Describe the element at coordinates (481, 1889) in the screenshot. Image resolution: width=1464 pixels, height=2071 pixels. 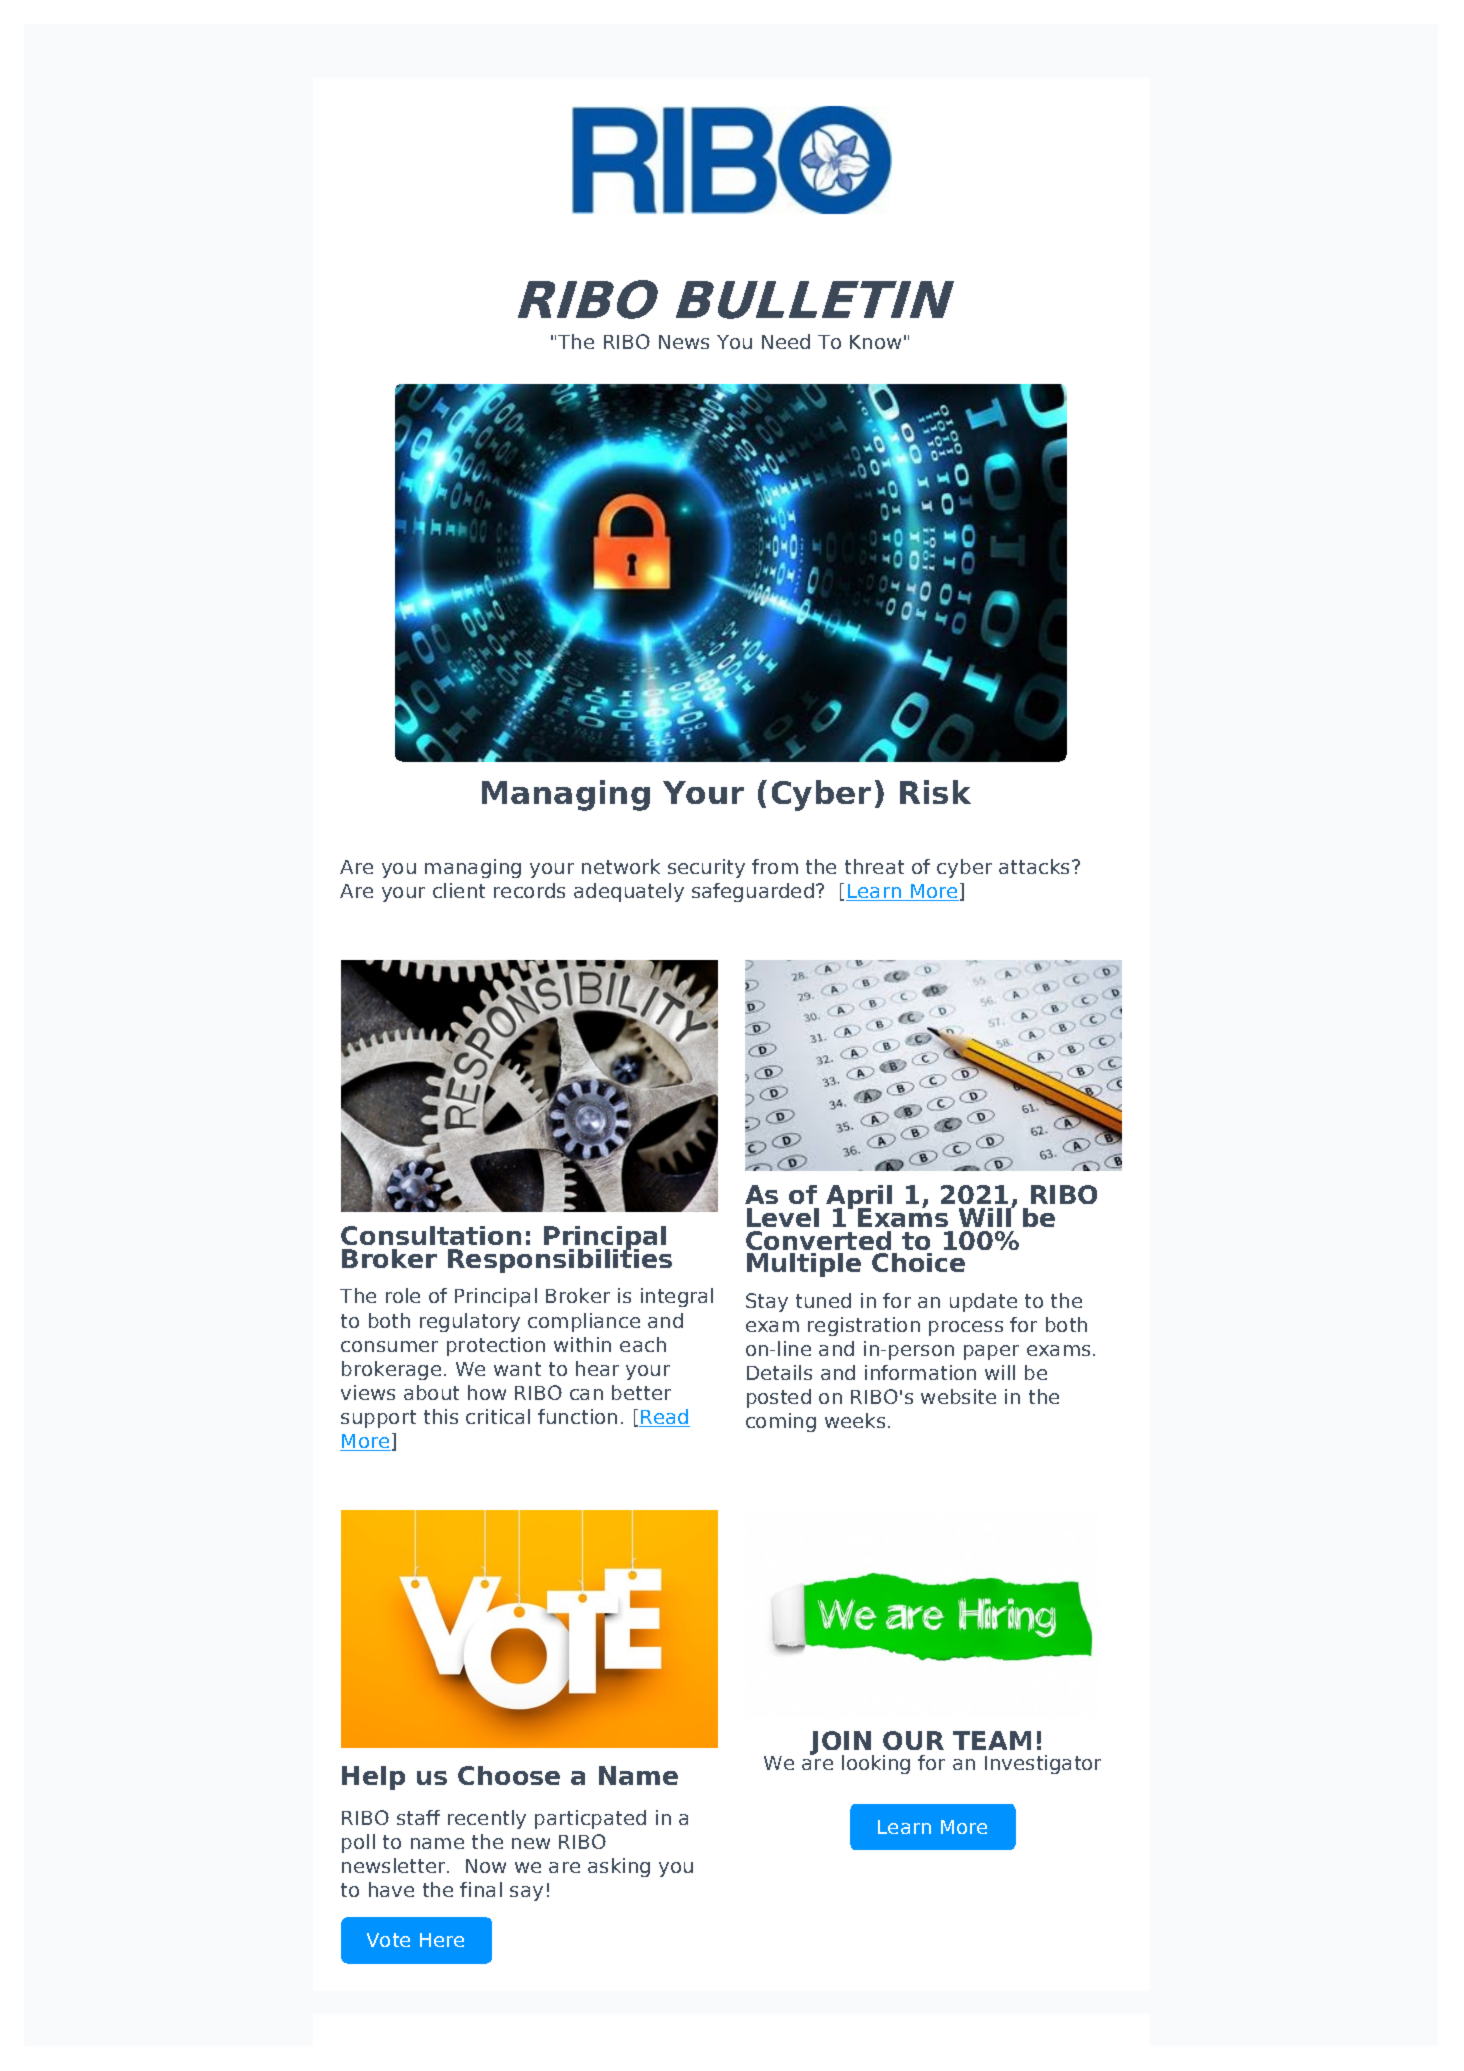
I see `final` at that location.
